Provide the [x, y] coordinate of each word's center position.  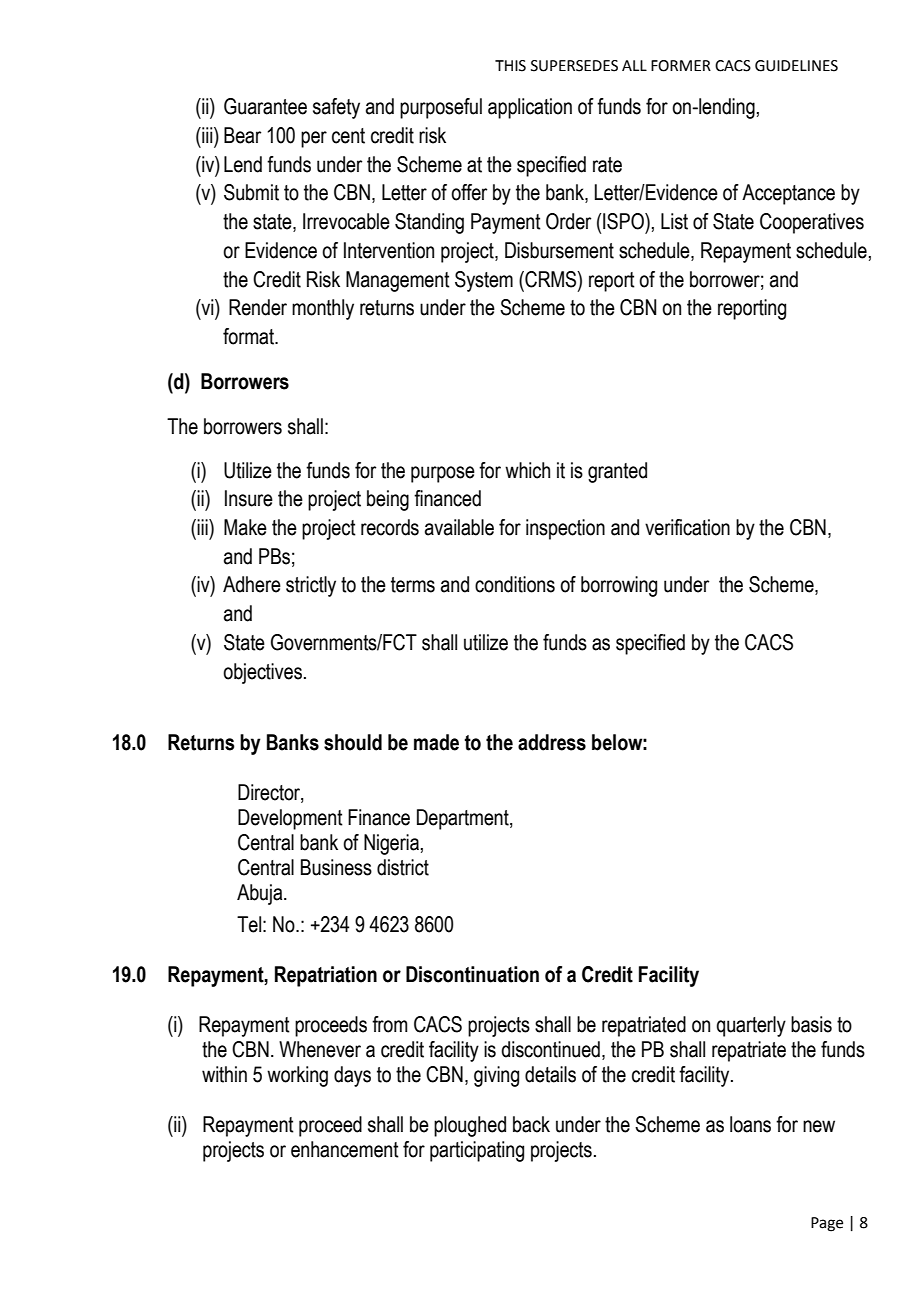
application [530, 108]
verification [687, 527]
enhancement [345, 1149]
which [527, 470]
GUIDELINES [796, 66]
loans [750, 1124]
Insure [249, 498]
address [552, 742]
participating [477, 1151]
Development [290, 819]
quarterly [751, 1026]
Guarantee [265, 106]
